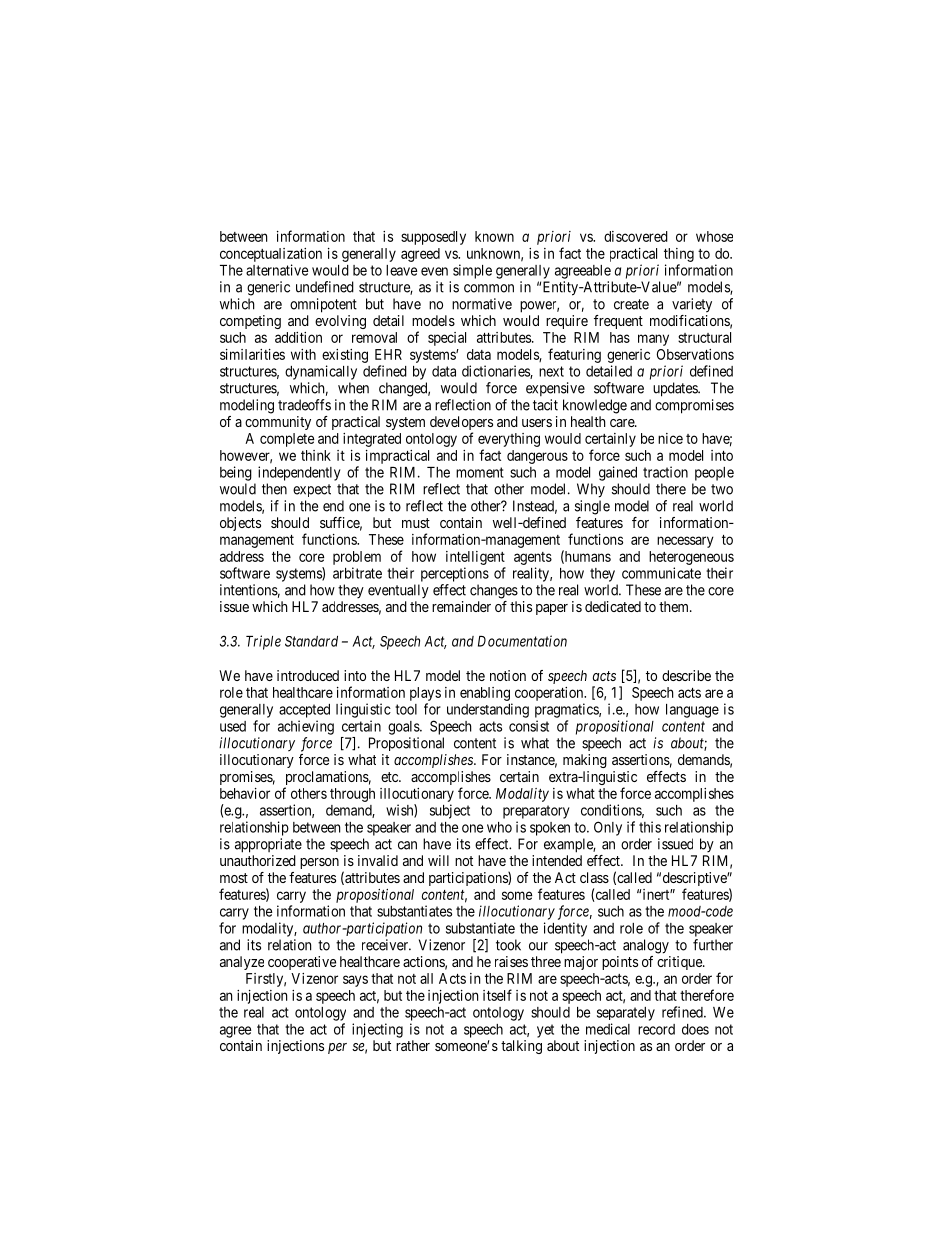 Image resolution: width=952 pixels, height=1233 pixels. What do you see at coordinates (675, 606) in the screenshot?
I see `them` at bounding box center [675, 606].
